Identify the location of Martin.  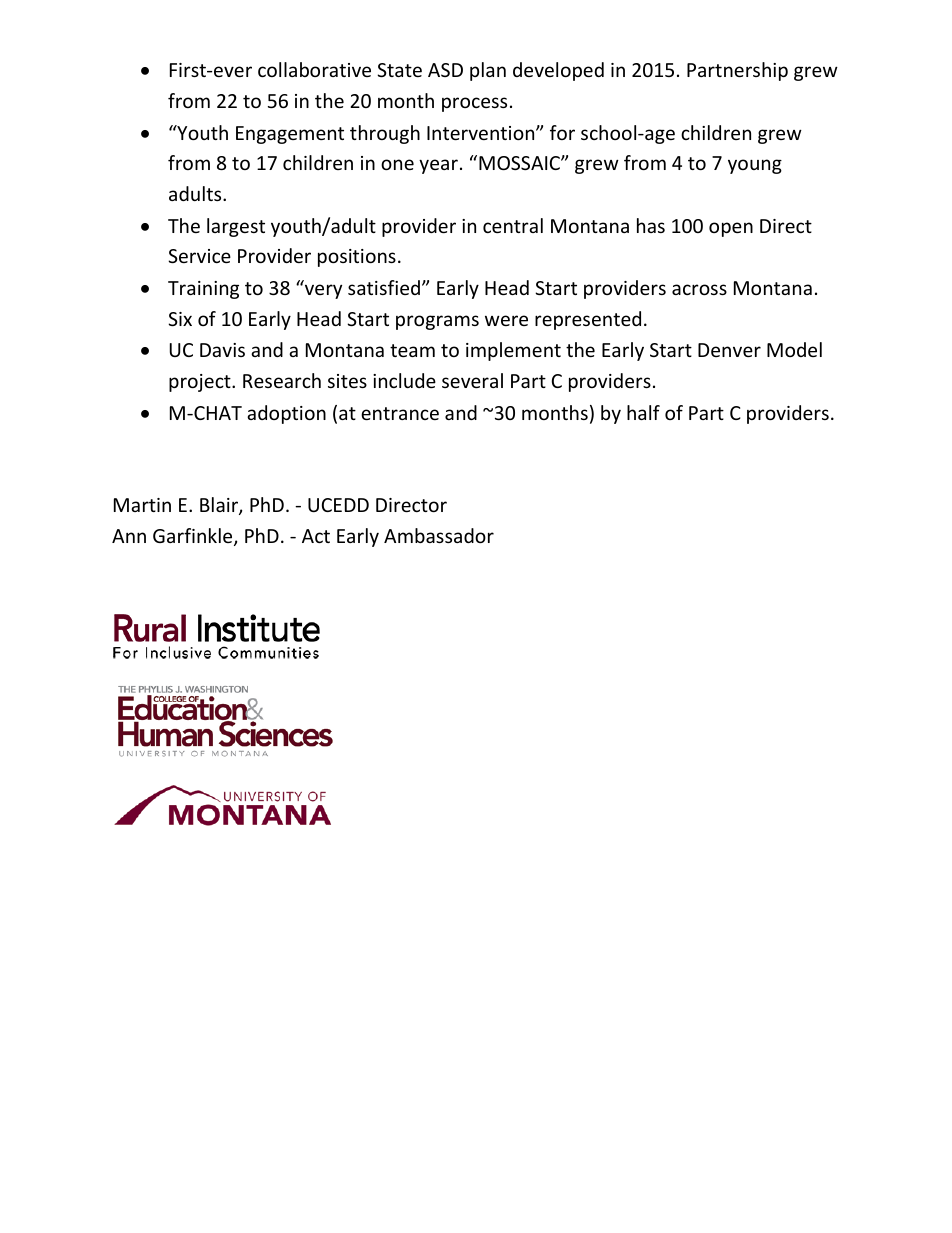
(142, 505).
